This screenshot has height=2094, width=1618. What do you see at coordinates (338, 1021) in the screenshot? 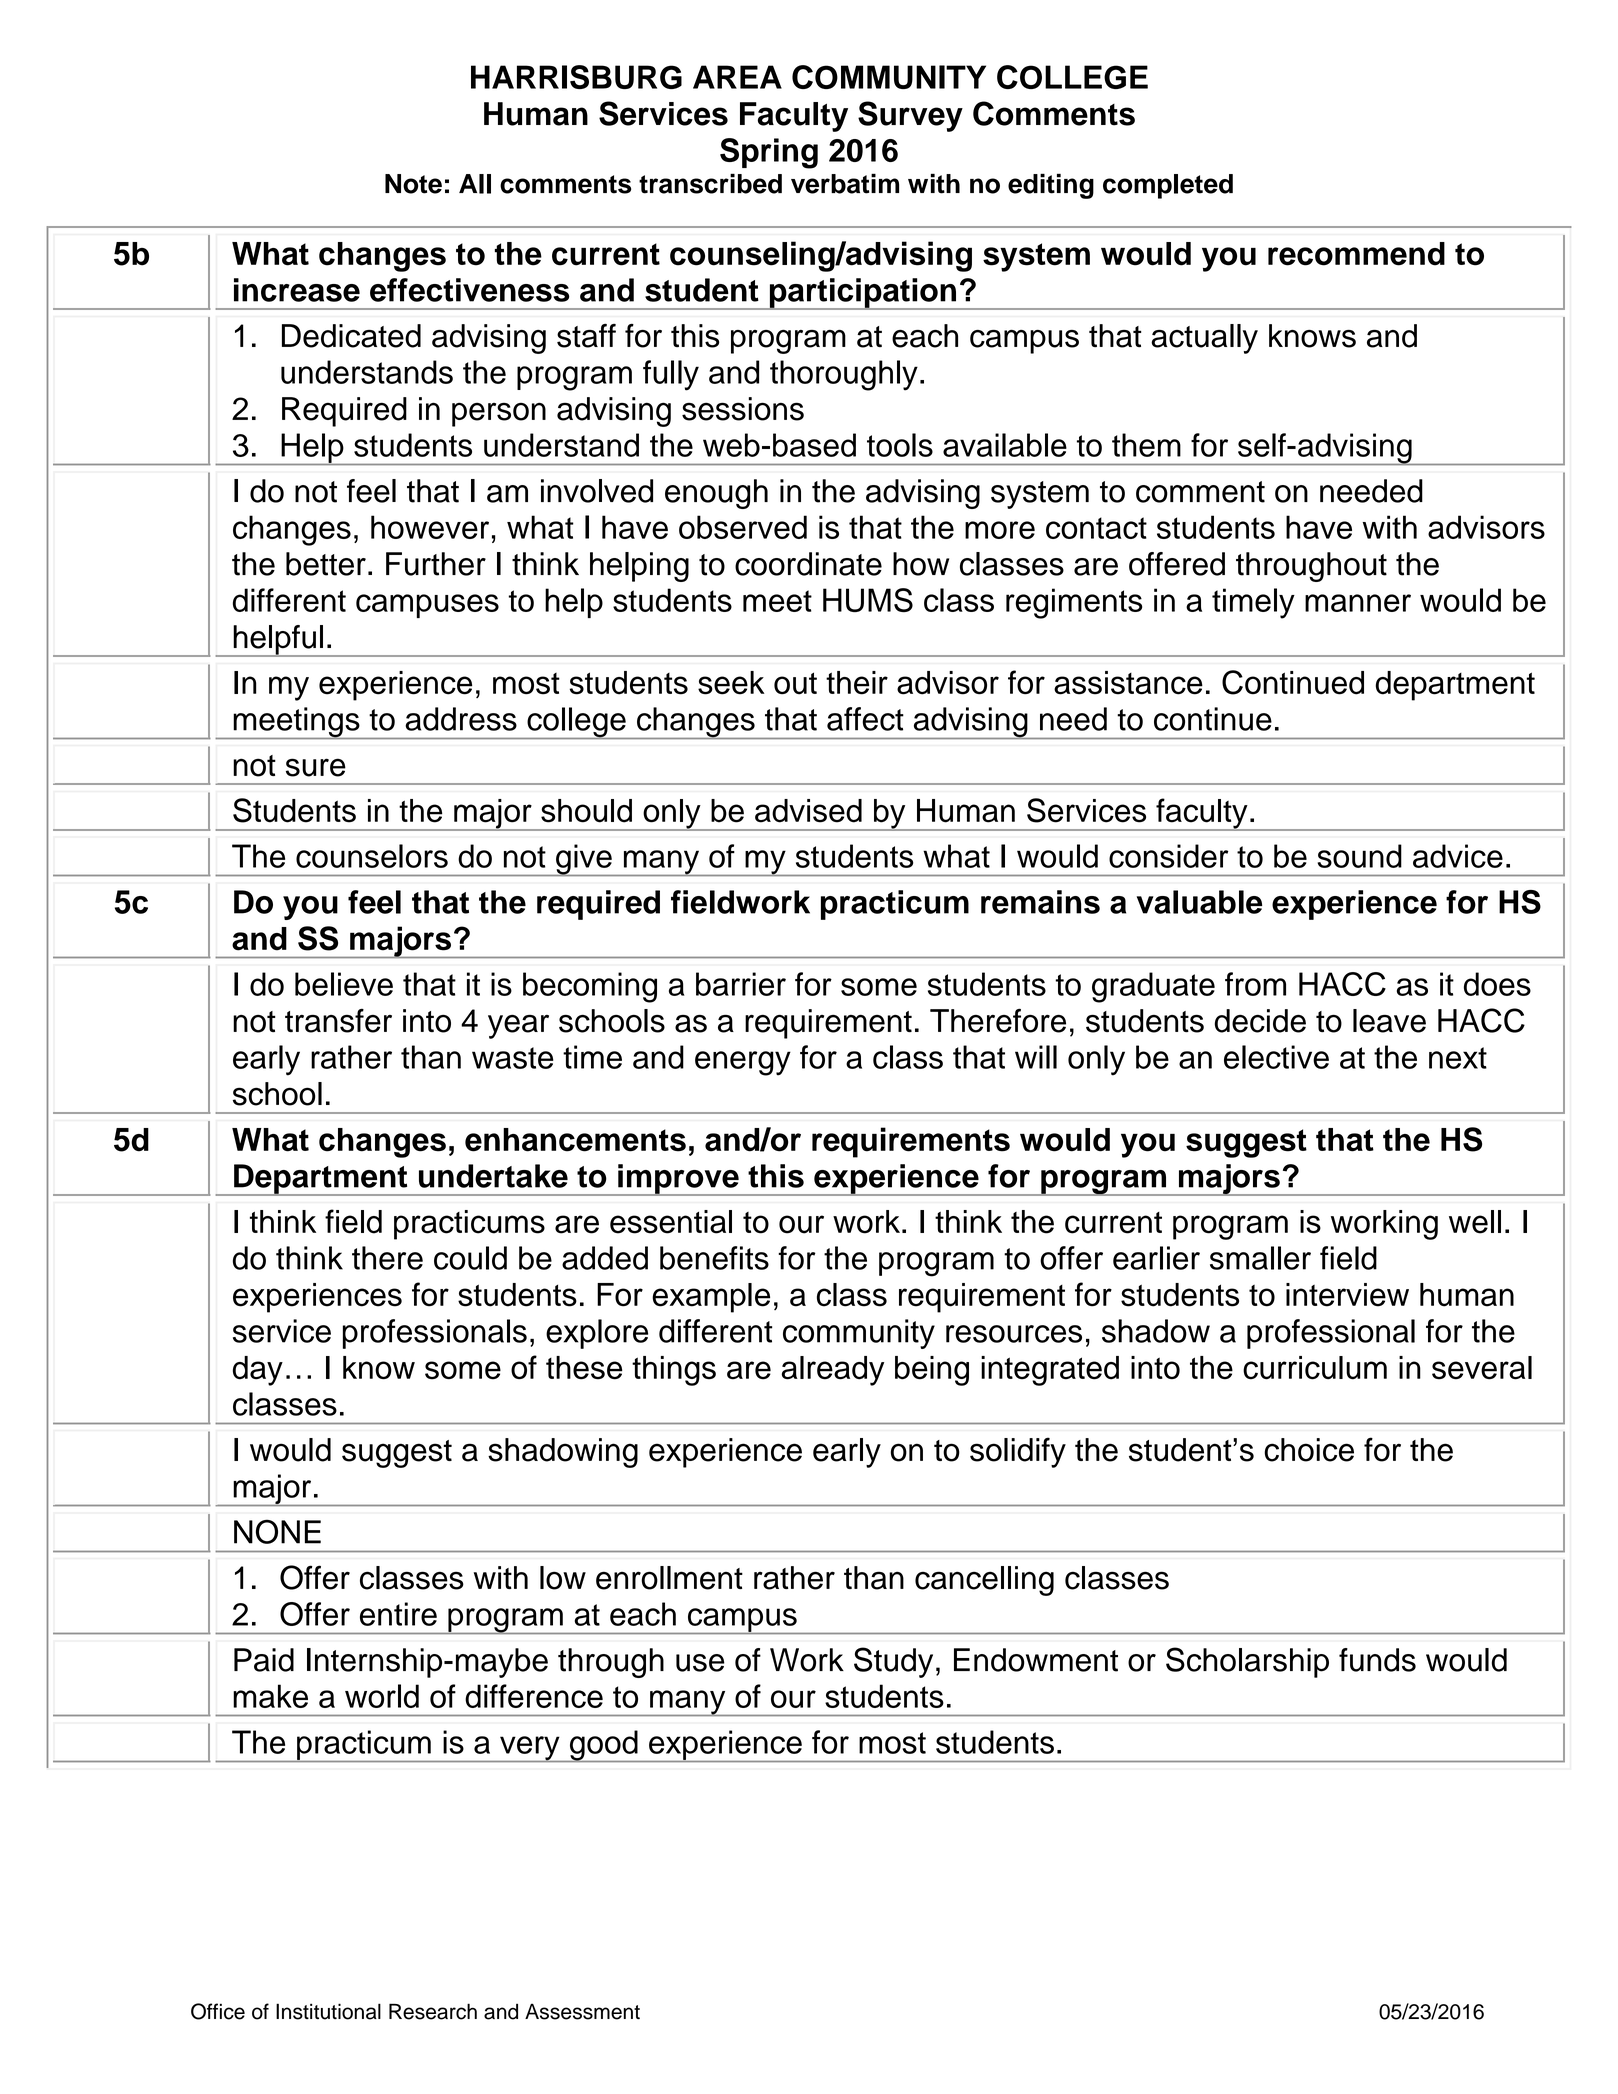
I see `transfer` at bounding box center [338, 1021].
